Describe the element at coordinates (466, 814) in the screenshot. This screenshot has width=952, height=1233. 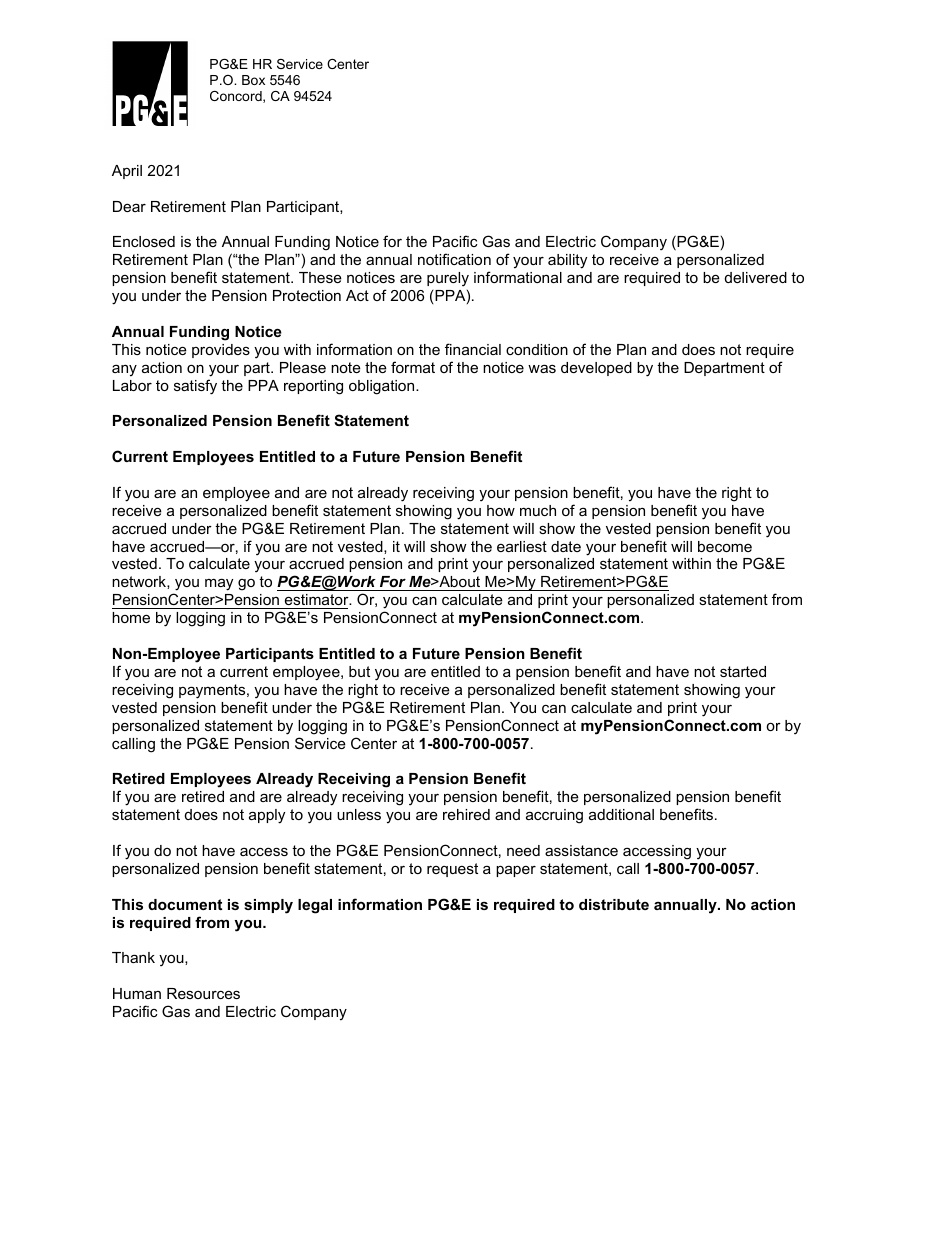
I see `rehired` at that location.
